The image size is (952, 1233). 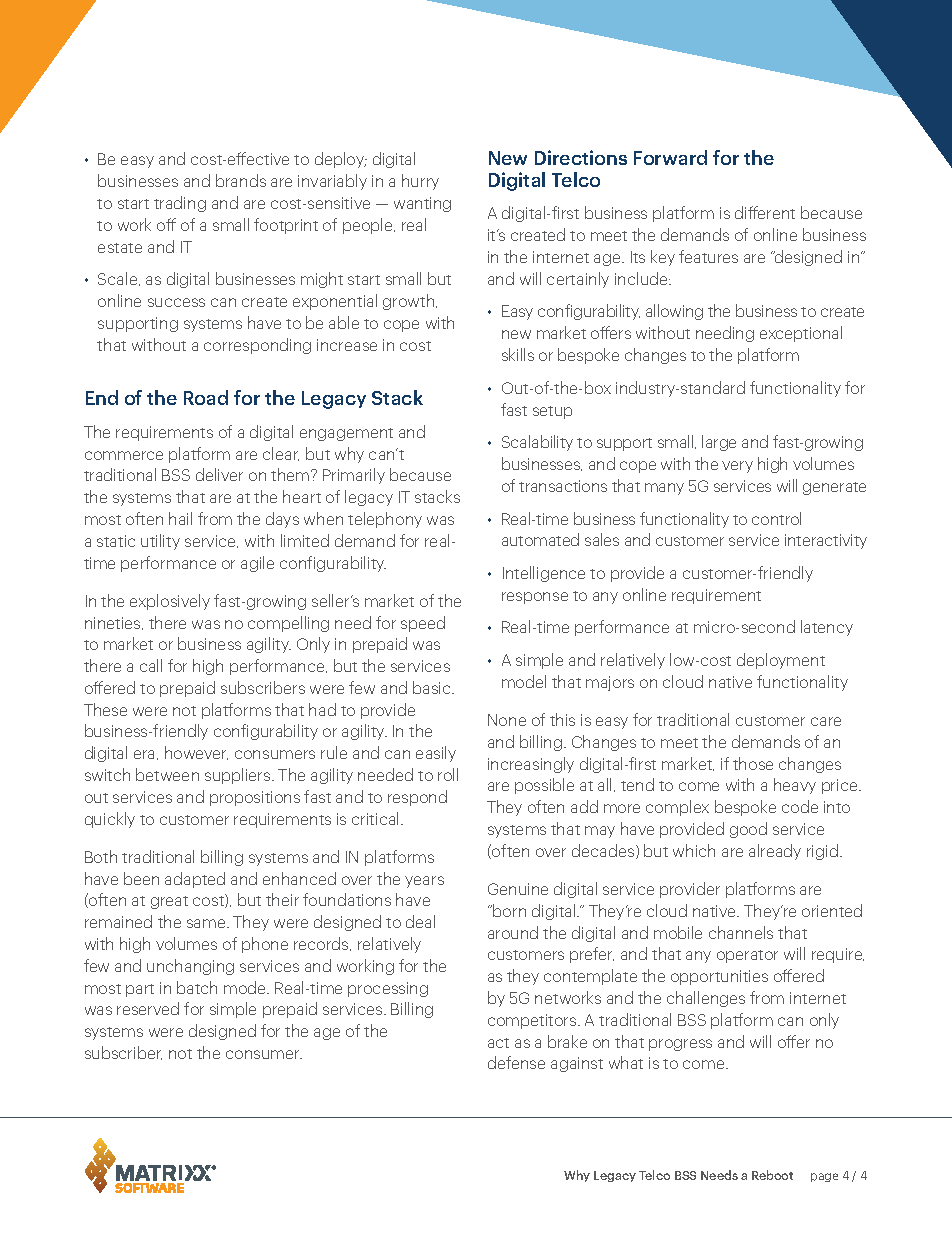 I want to click on reserved, so click(x=148, y=1008).
